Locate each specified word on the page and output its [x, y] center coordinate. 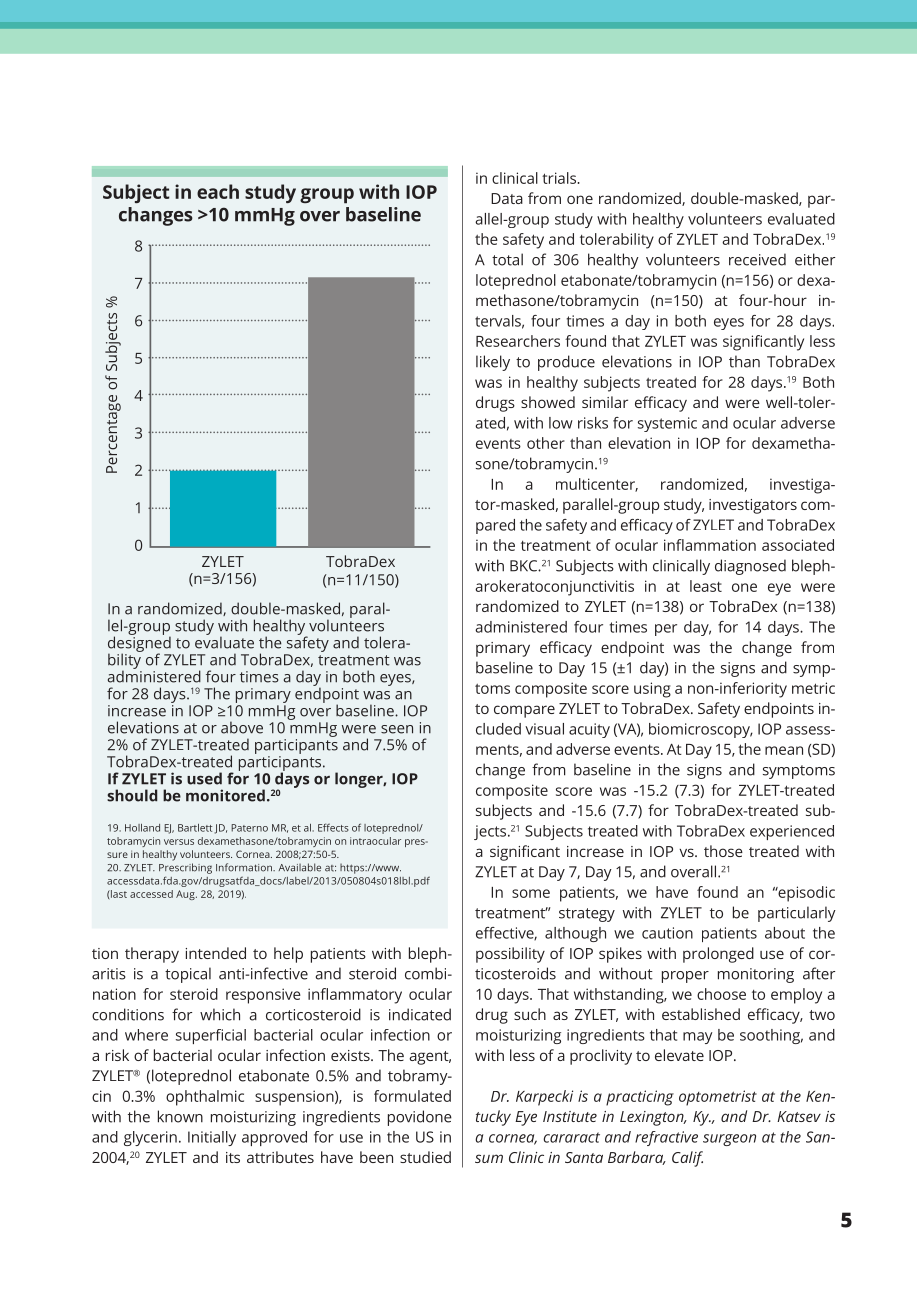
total [507, 259]
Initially [212, 1138]
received [757, 259]
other [546, 443]
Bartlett [195, 828]
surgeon [729, 1140]
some [531, 893]
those [723, 851]
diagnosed [750, 567]
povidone [420, 1118]
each [218, 191]
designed [139, 644]
